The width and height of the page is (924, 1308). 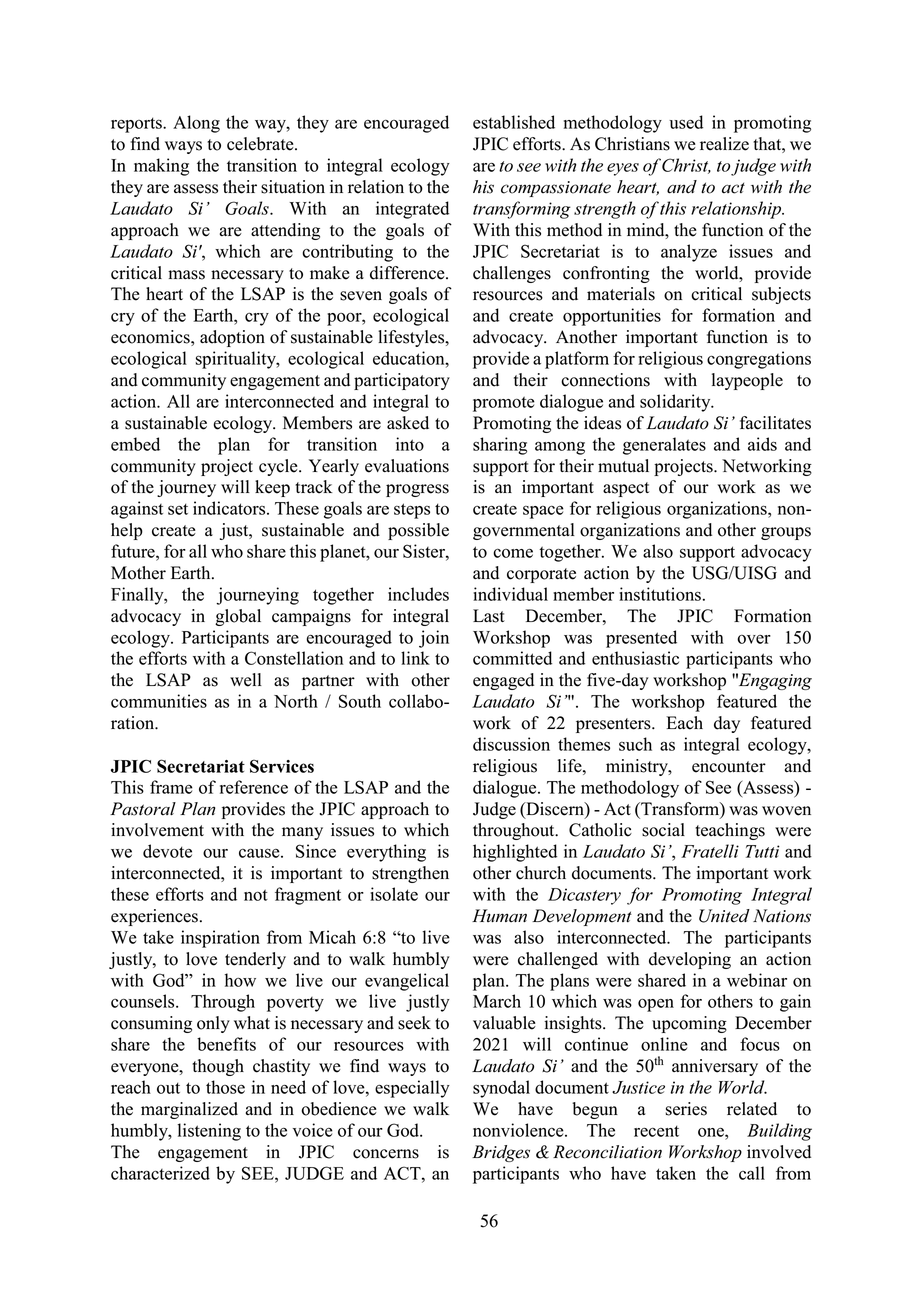 What do you see at coordinates (504, 404) in the page?
I see `promote` at bounding box center [504, 404].
